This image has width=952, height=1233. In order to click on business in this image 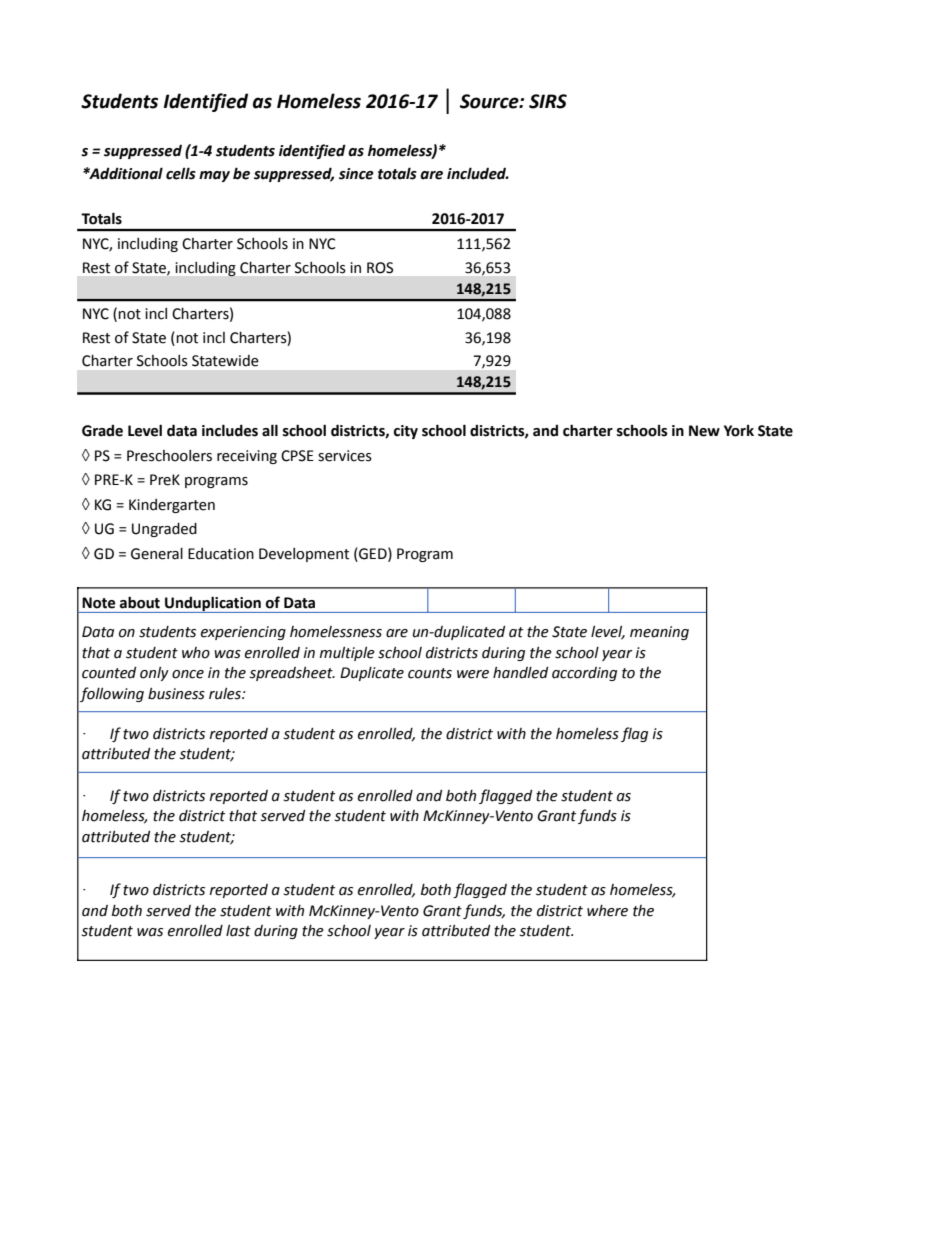, I will do `click(176, 694)`.
